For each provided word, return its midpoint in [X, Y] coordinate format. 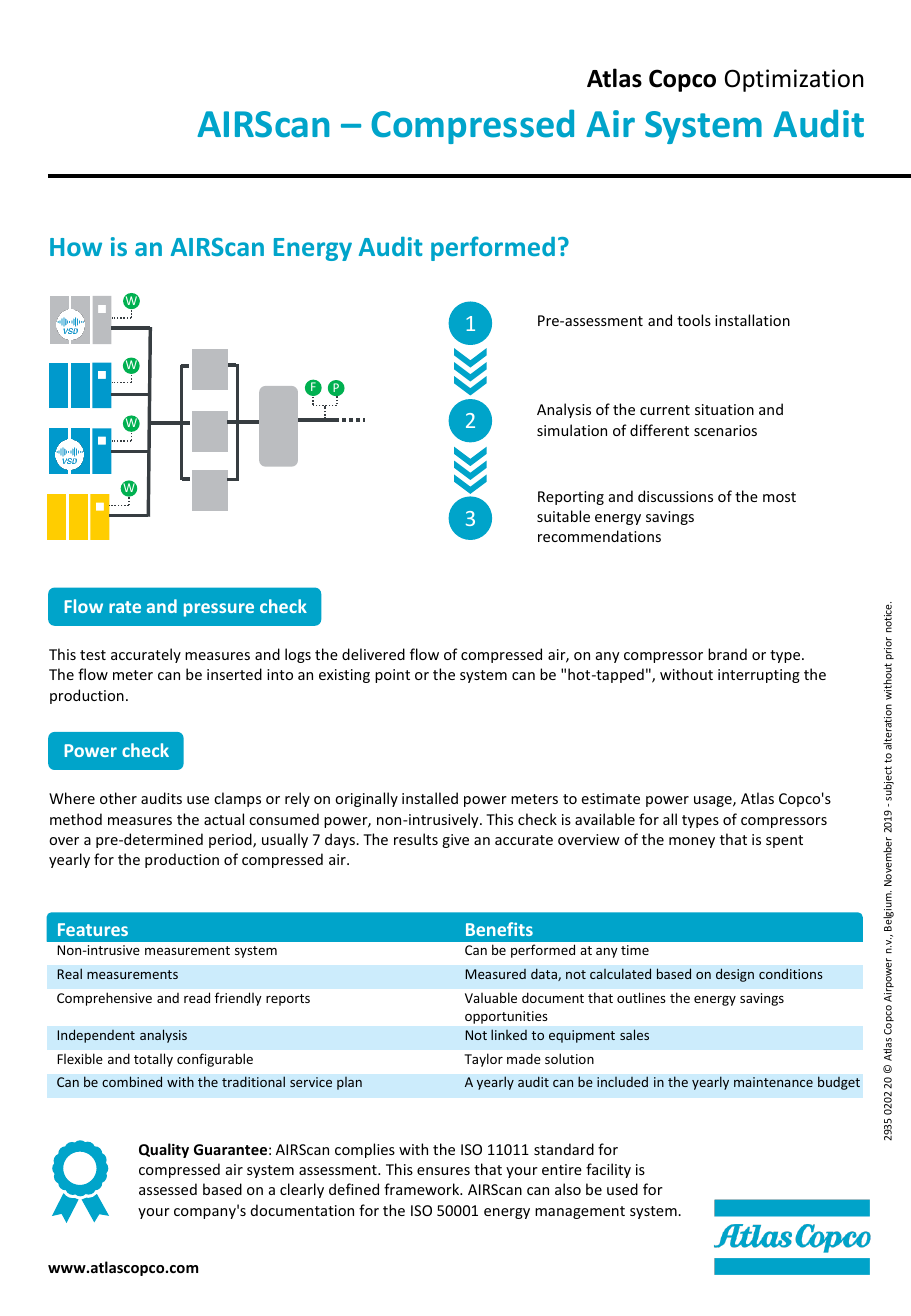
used [622, 1189]
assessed [168, 1189]
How [76, 247]
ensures [443, 1171]
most [779, 497]
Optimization [794, 80]
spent [784, 841]
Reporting [571, 498]
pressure [219, 610]
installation [752, 320]
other [118, 798]
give [455, 841]
